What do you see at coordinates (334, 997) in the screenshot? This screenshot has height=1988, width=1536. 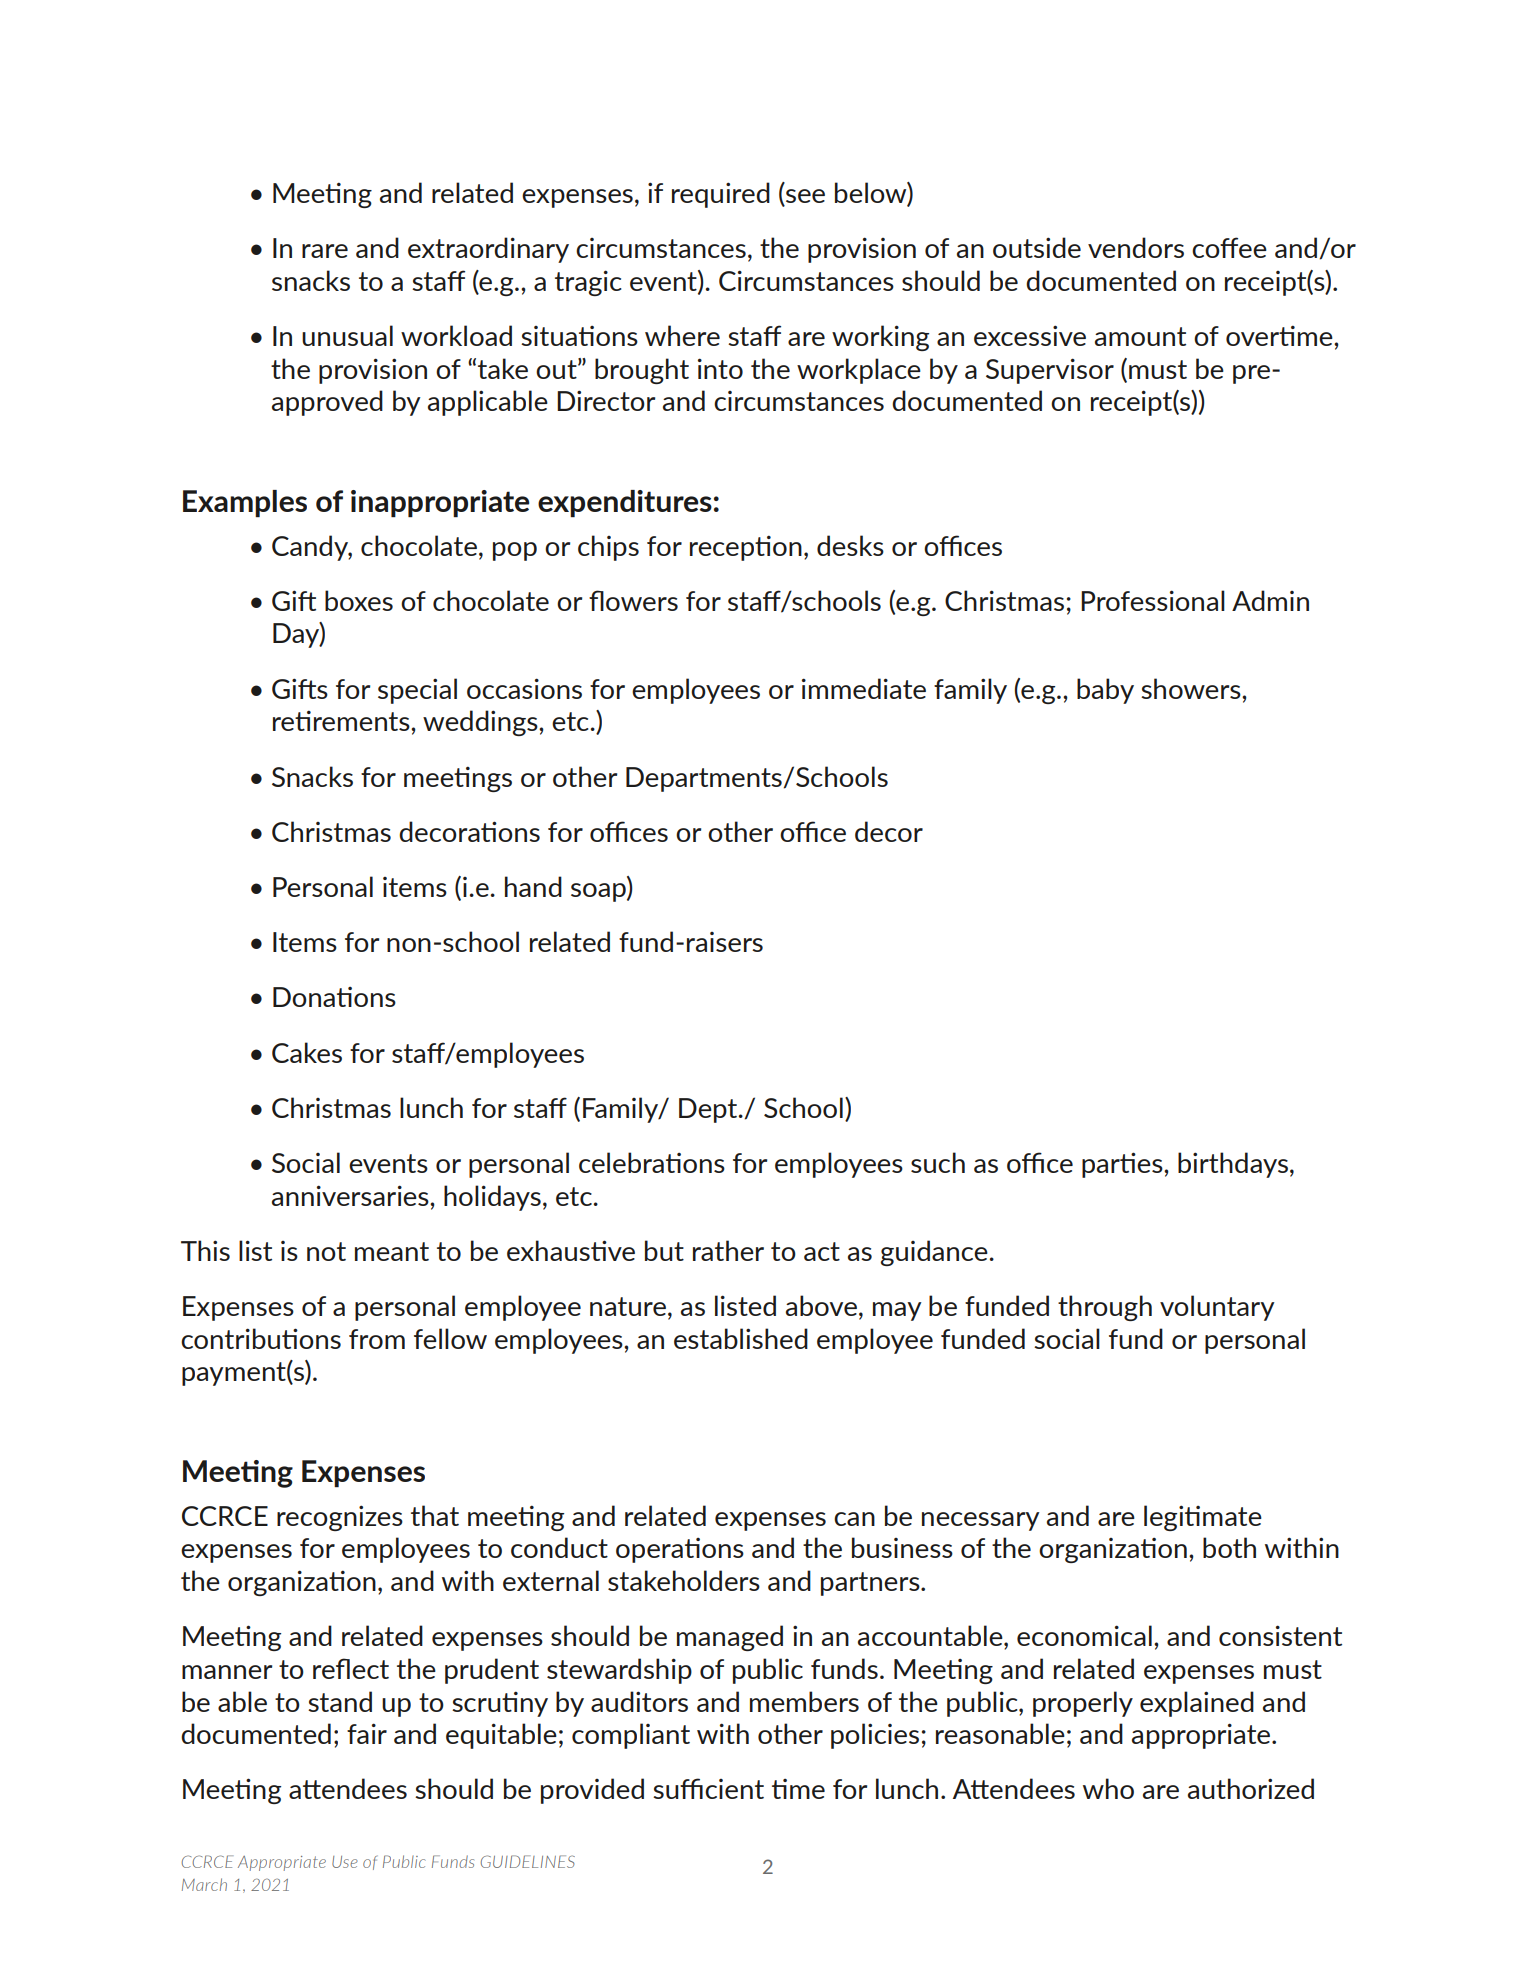 I see `Donations` at bounding box center [334, 997].
